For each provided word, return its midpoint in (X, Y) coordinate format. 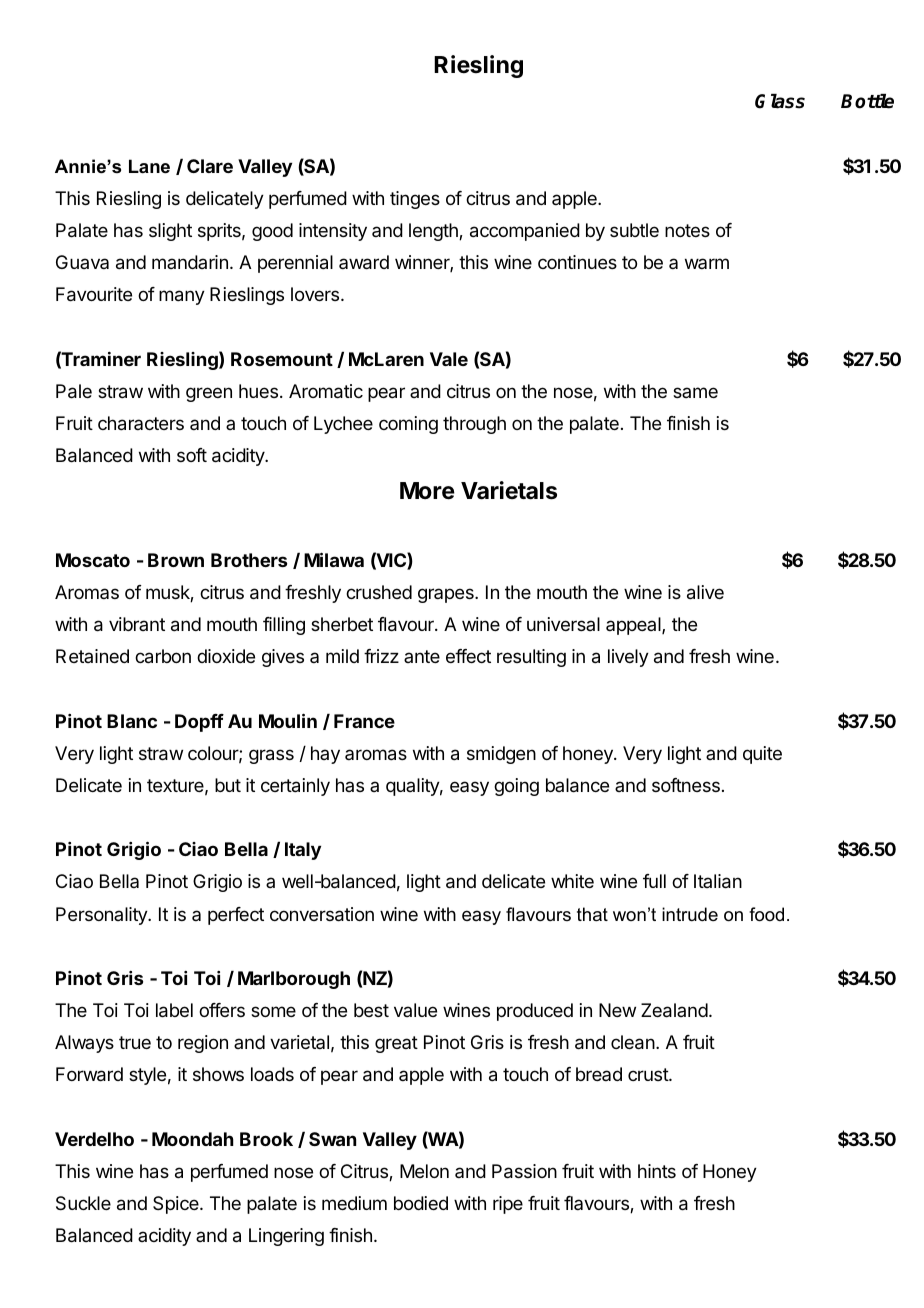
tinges (415, 200)
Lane (149, 166)
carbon (163, 656)
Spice (177, 1205)
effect (468, 656)
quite (762, 755)
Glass (780, 101)
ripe (508, 1205)
